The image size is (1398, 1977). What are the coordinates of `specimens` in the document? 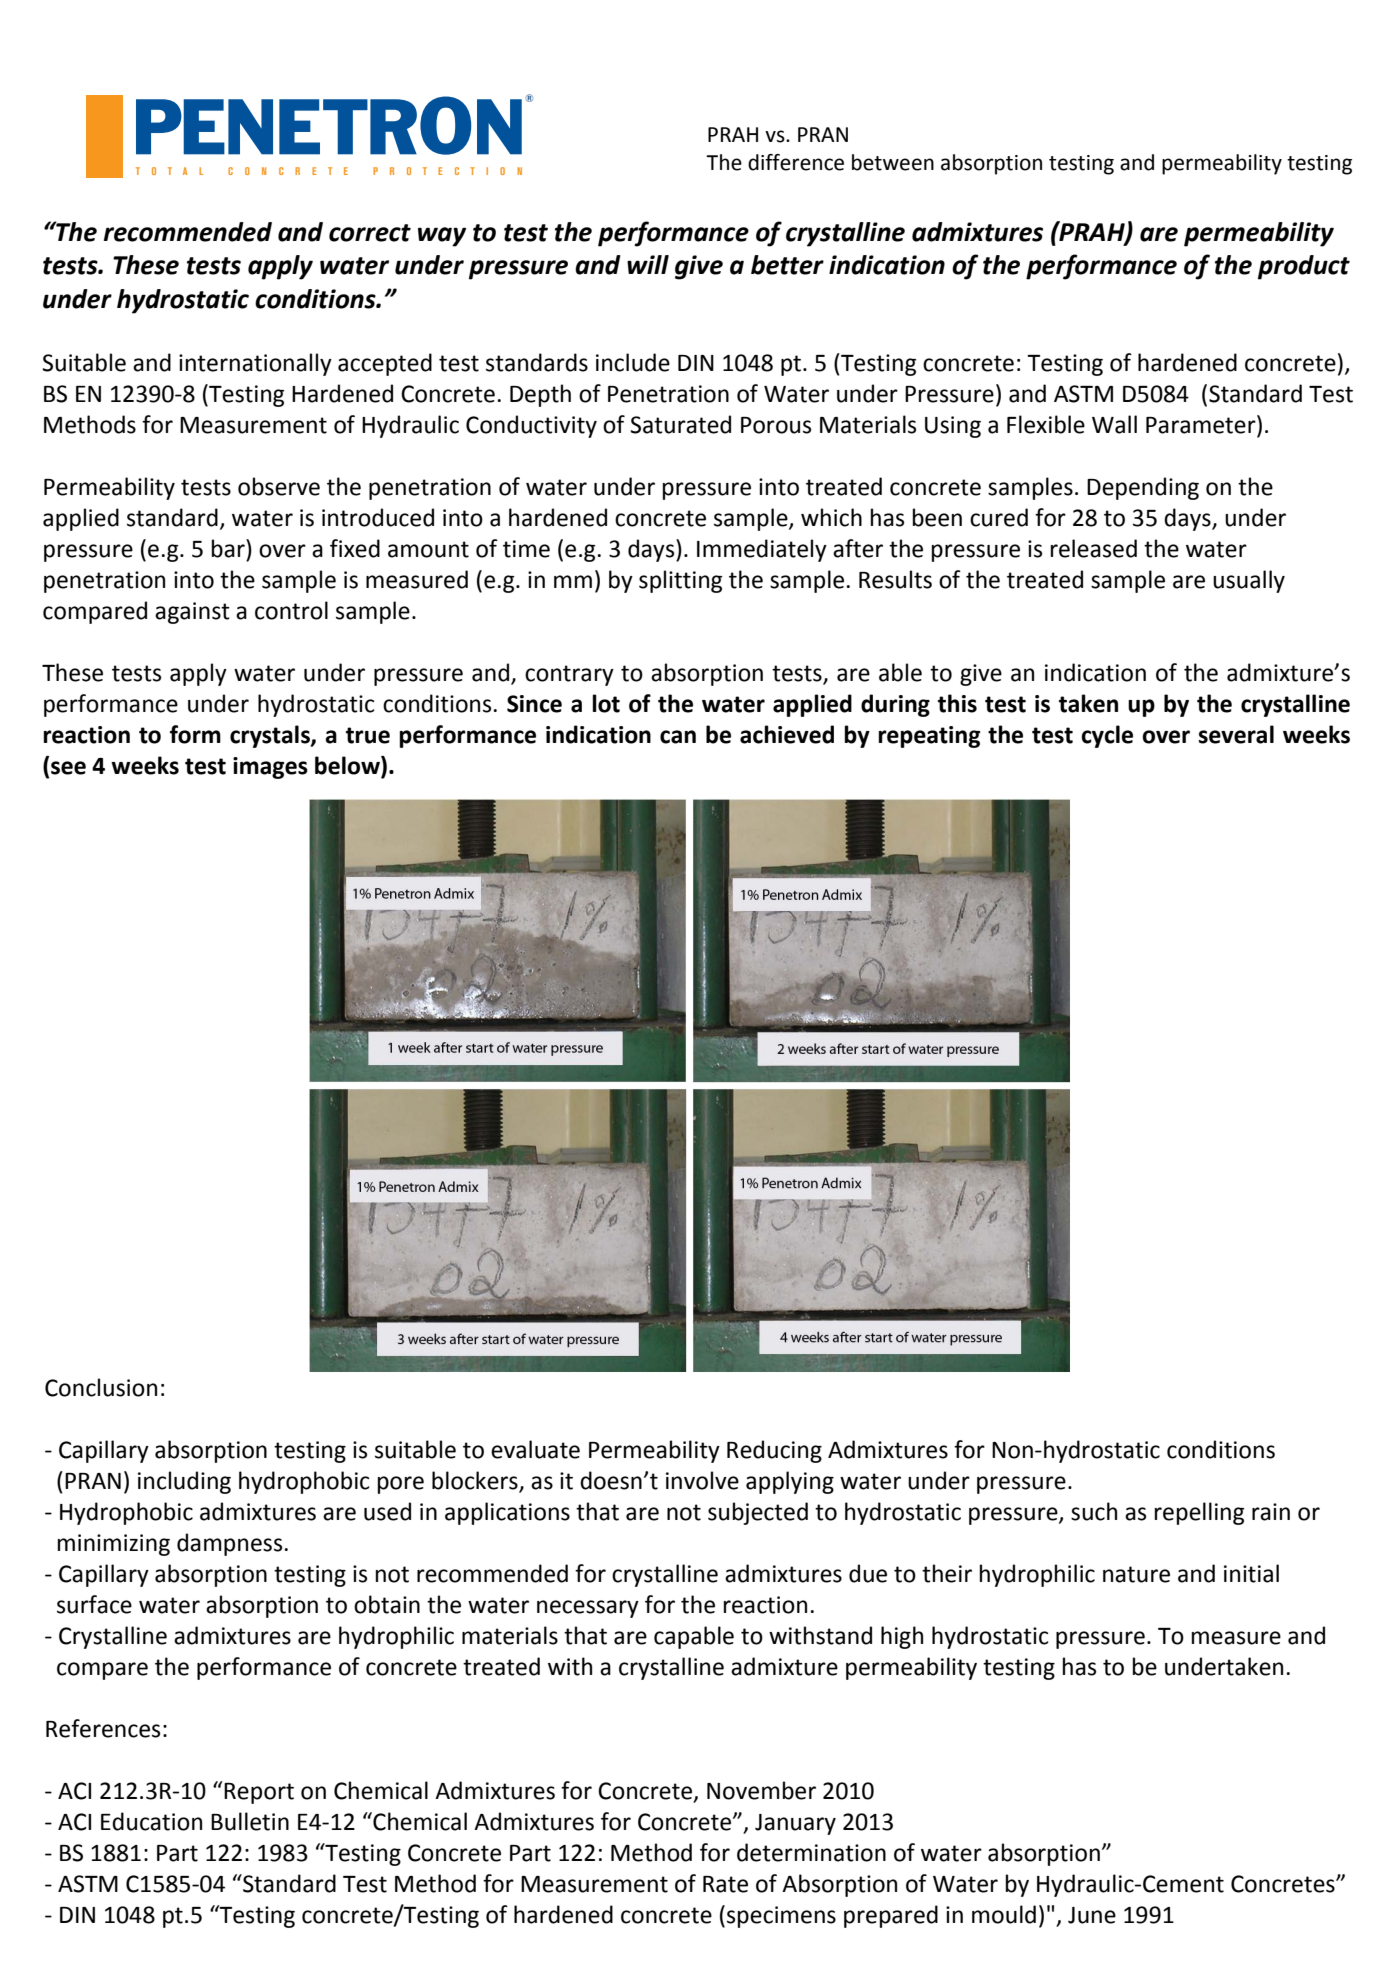 It's located at (781, 1917).
